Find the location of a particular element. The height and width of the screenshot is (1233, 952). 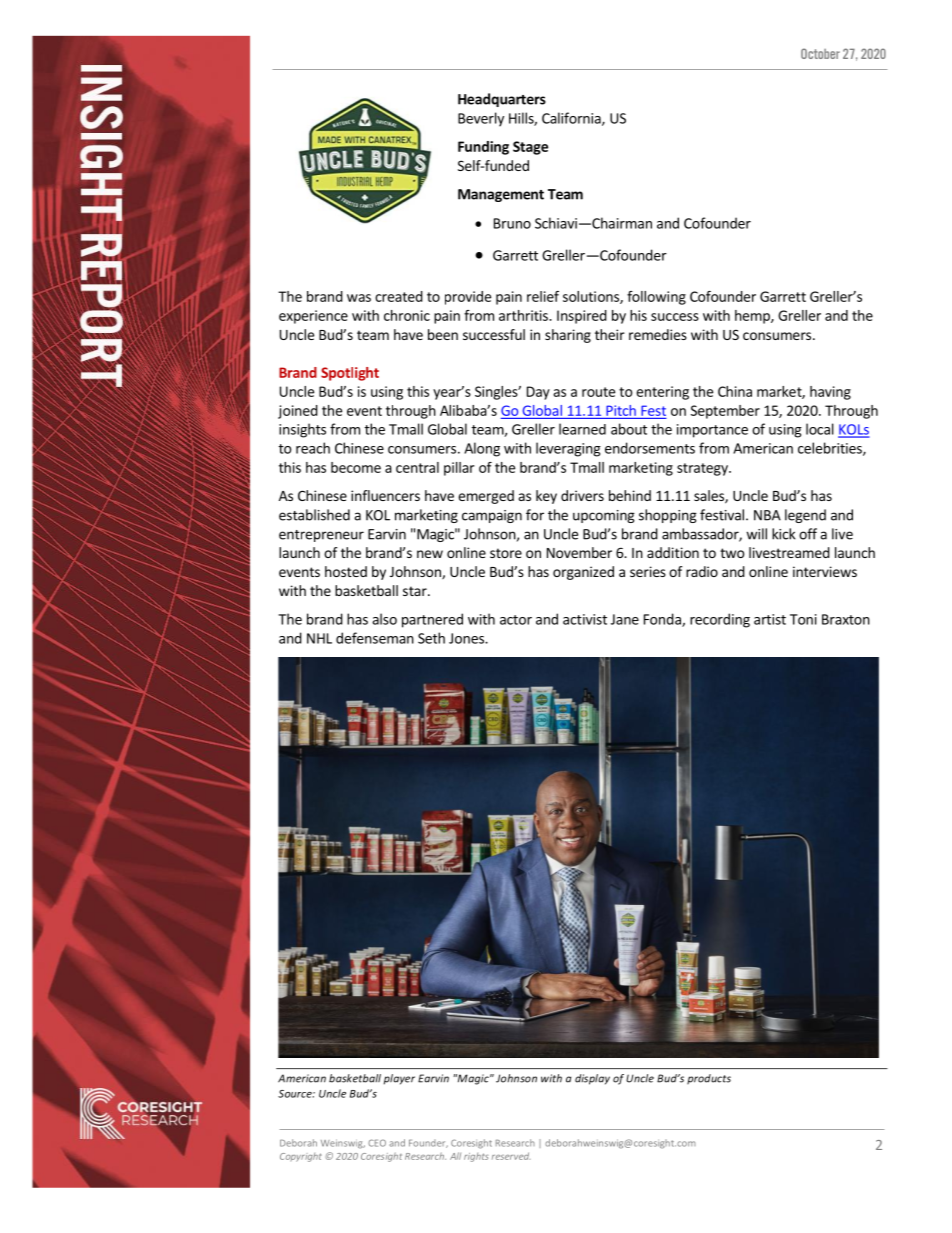

activist is located at coordinates (585, 619).
